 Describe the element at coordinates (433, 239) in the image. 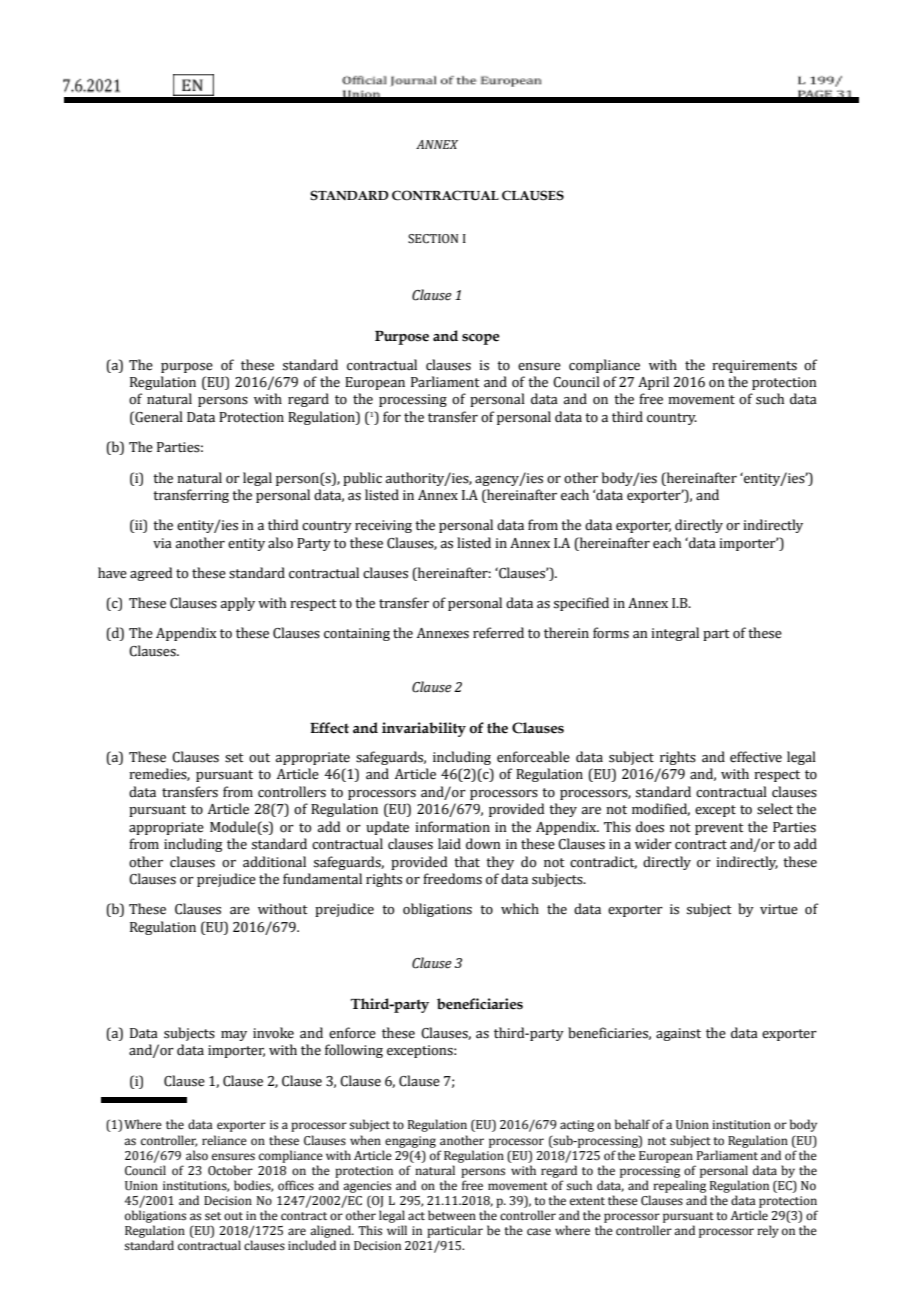

I see `SECTION` at that location.
